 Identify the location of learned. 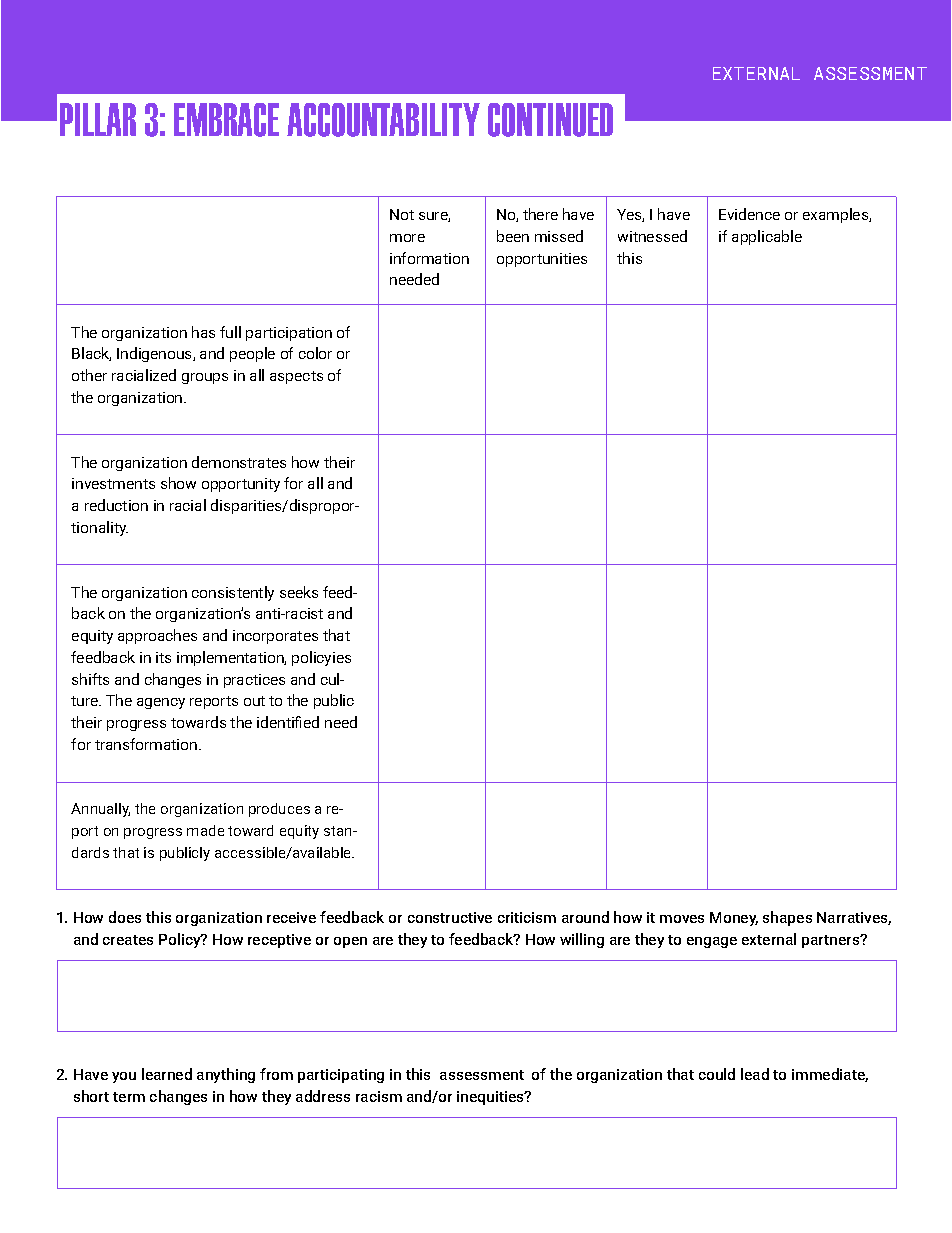
(167, 1074).
